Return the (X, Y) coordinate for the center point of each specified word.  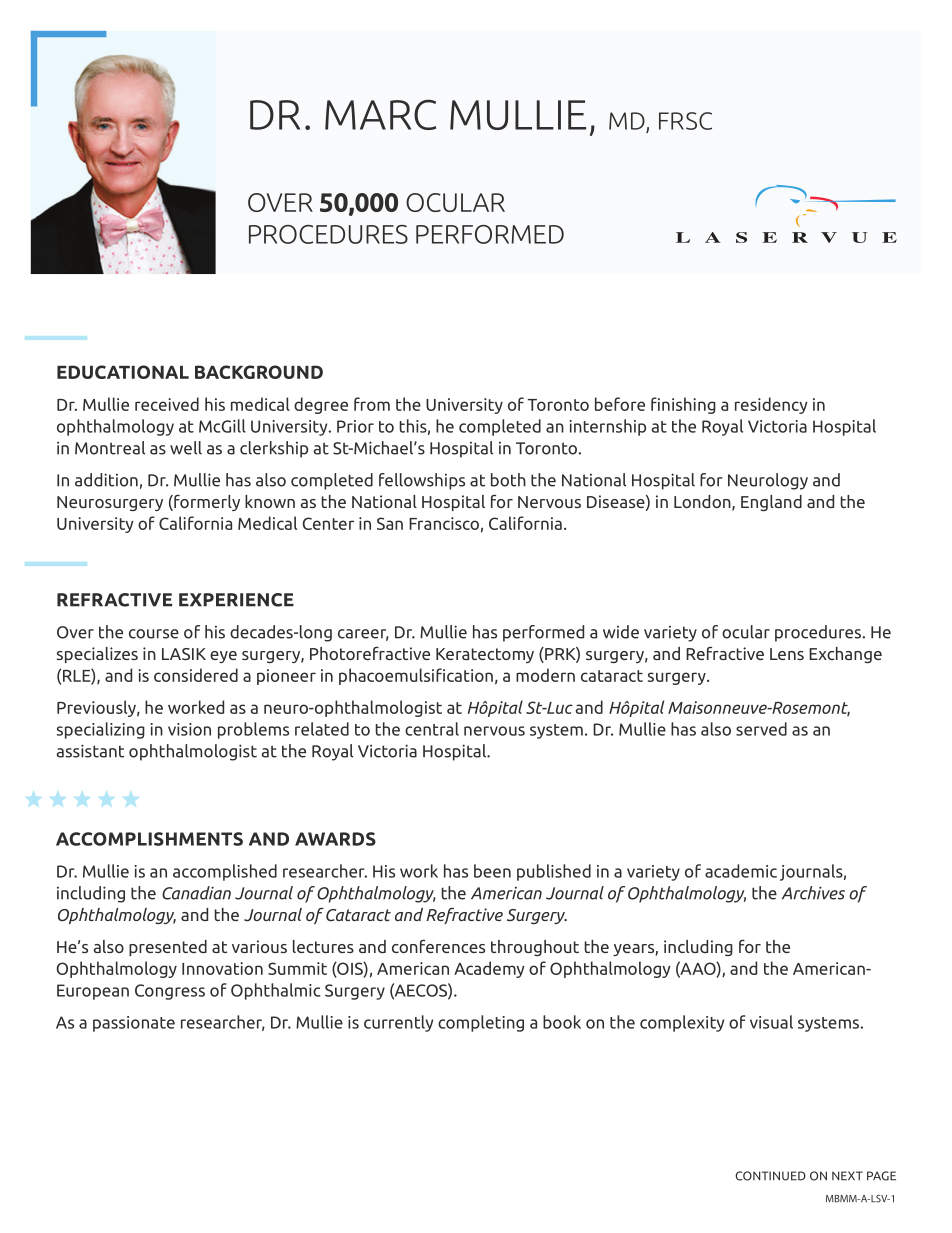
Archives (813, 893)
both (508, 480)
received (167, 404)
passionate (134, 1024)
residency (771, 405)
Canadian (196, 893)
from (372, 404)
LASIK (184, 654)
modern (545, 675)
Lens (787, 654)
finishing (683, 405)
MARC (380, 114)
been (492, 871)
